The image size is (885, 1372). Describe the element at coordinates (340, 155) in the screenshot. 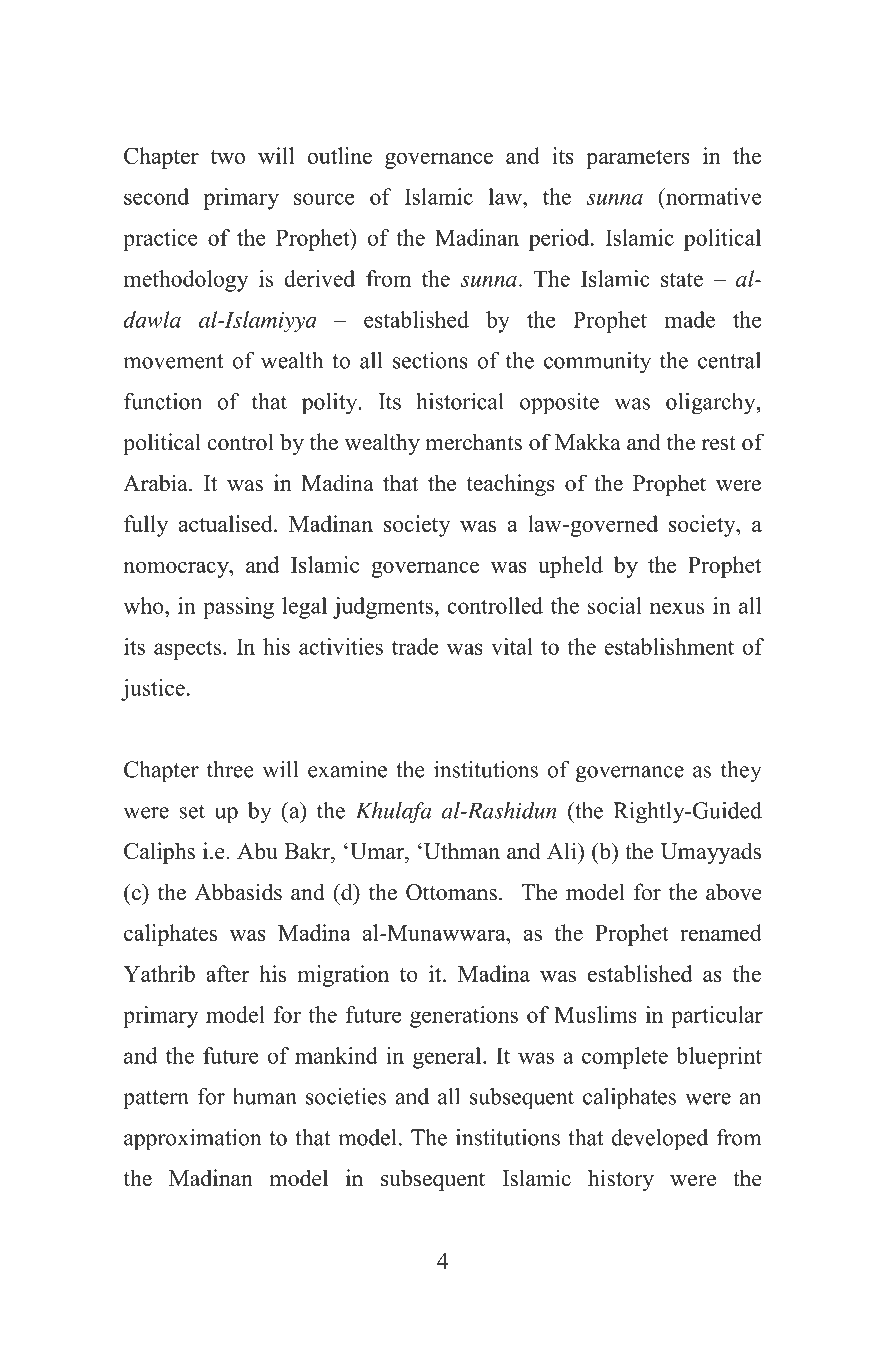

I see `outline` at that location.
